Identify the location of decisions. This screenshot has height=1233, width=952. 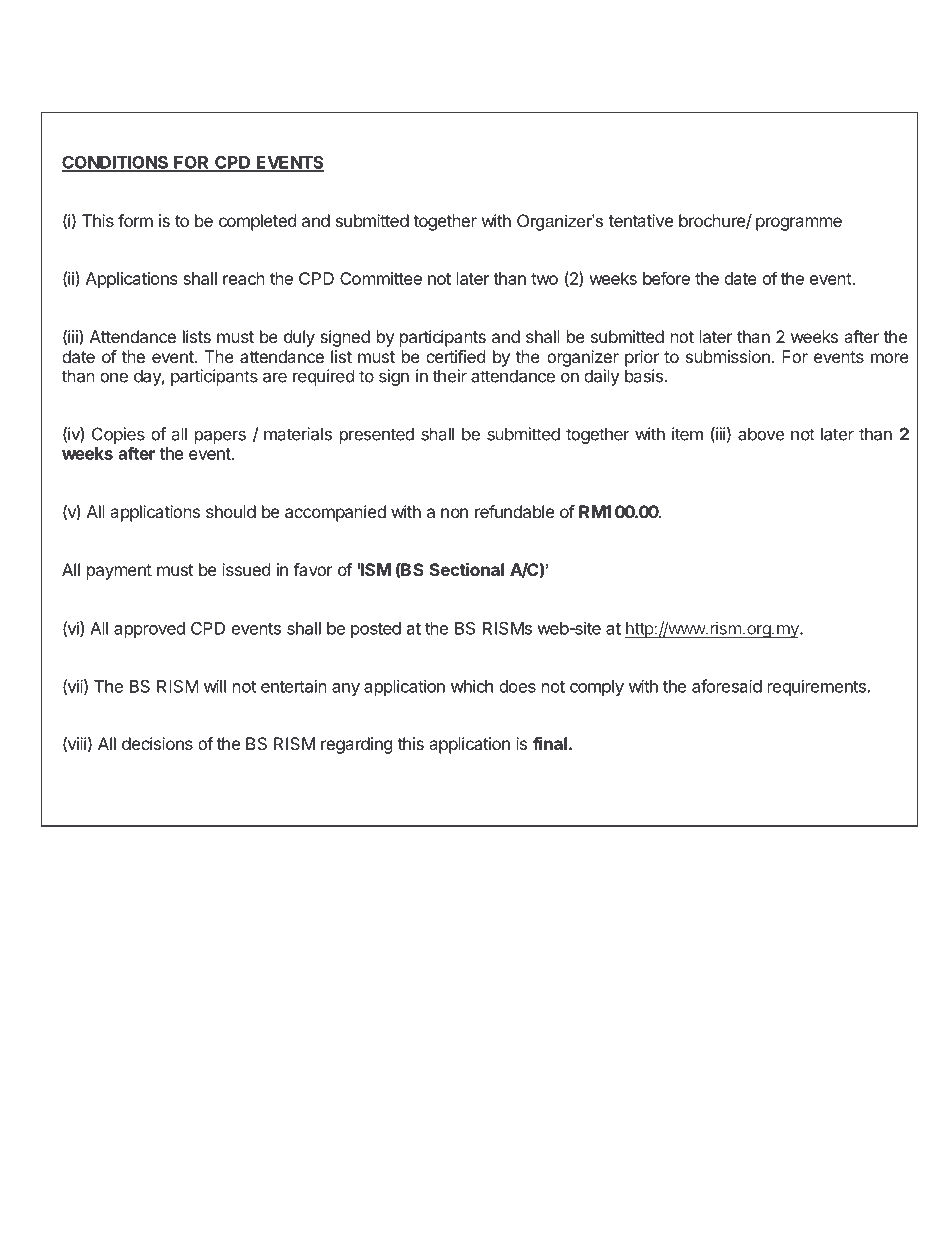
(157, 743).
